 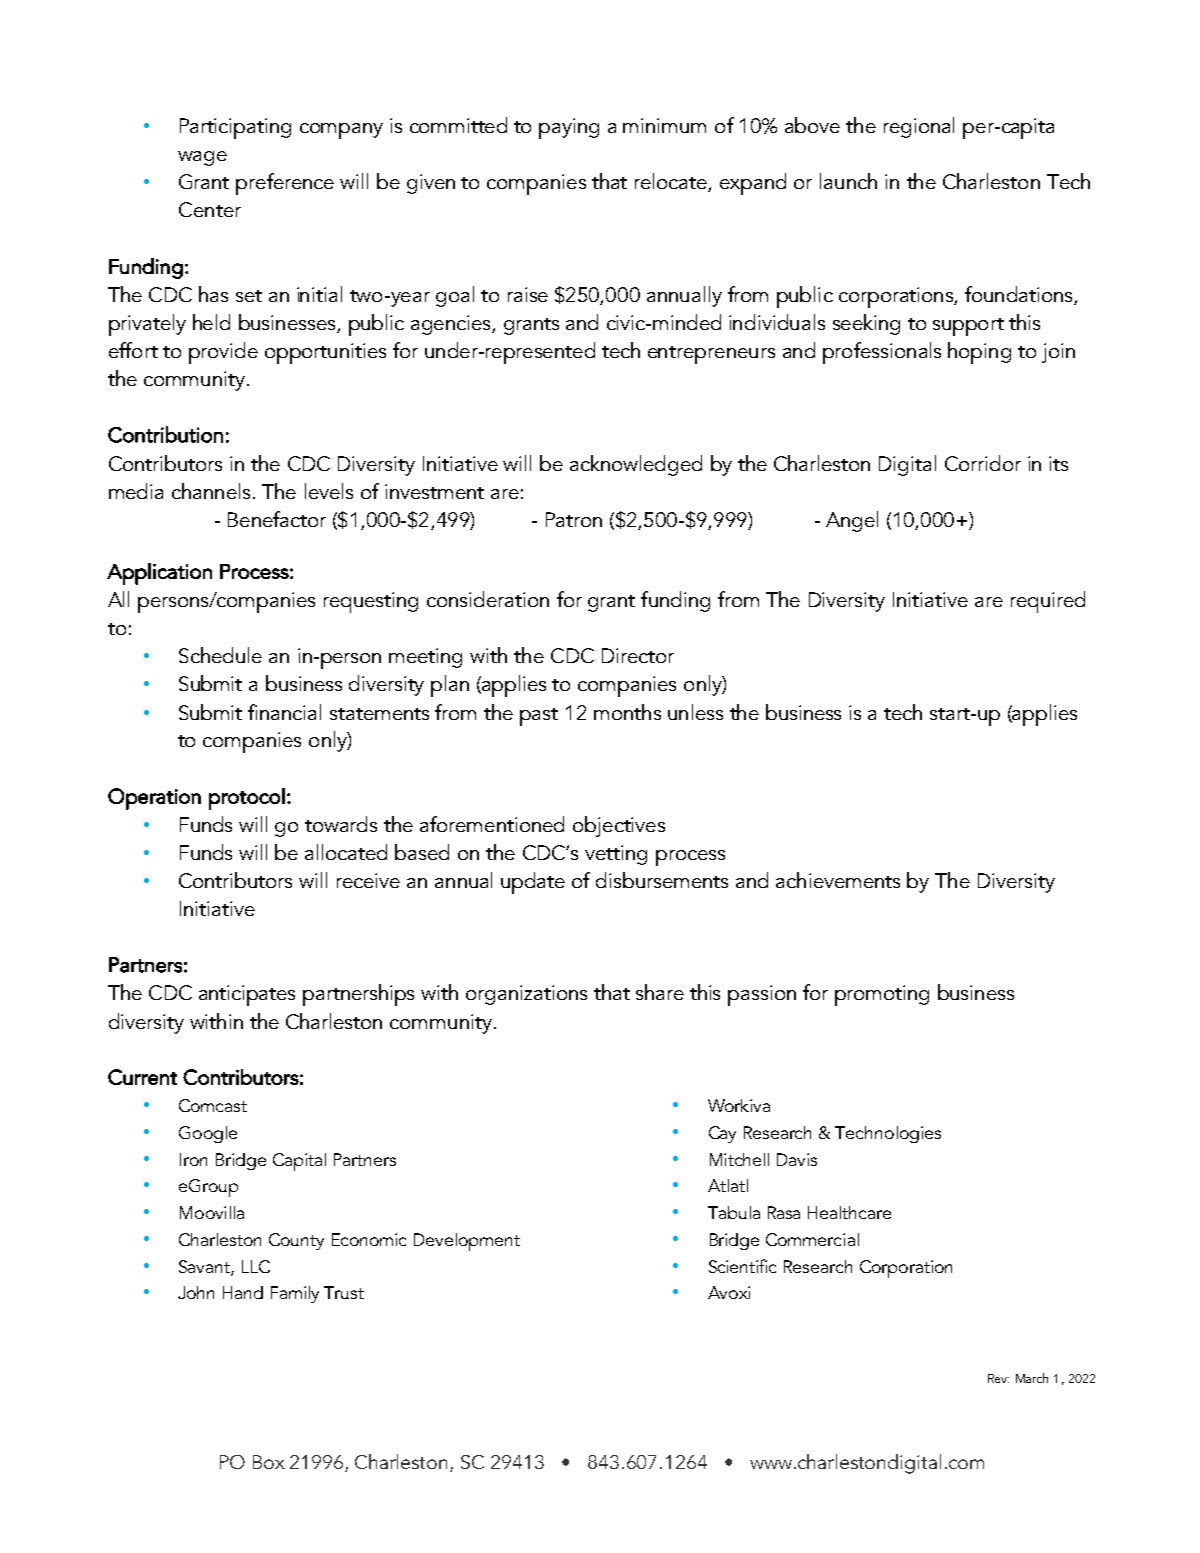 I want to click on required, so click(x=1048, y=602).
